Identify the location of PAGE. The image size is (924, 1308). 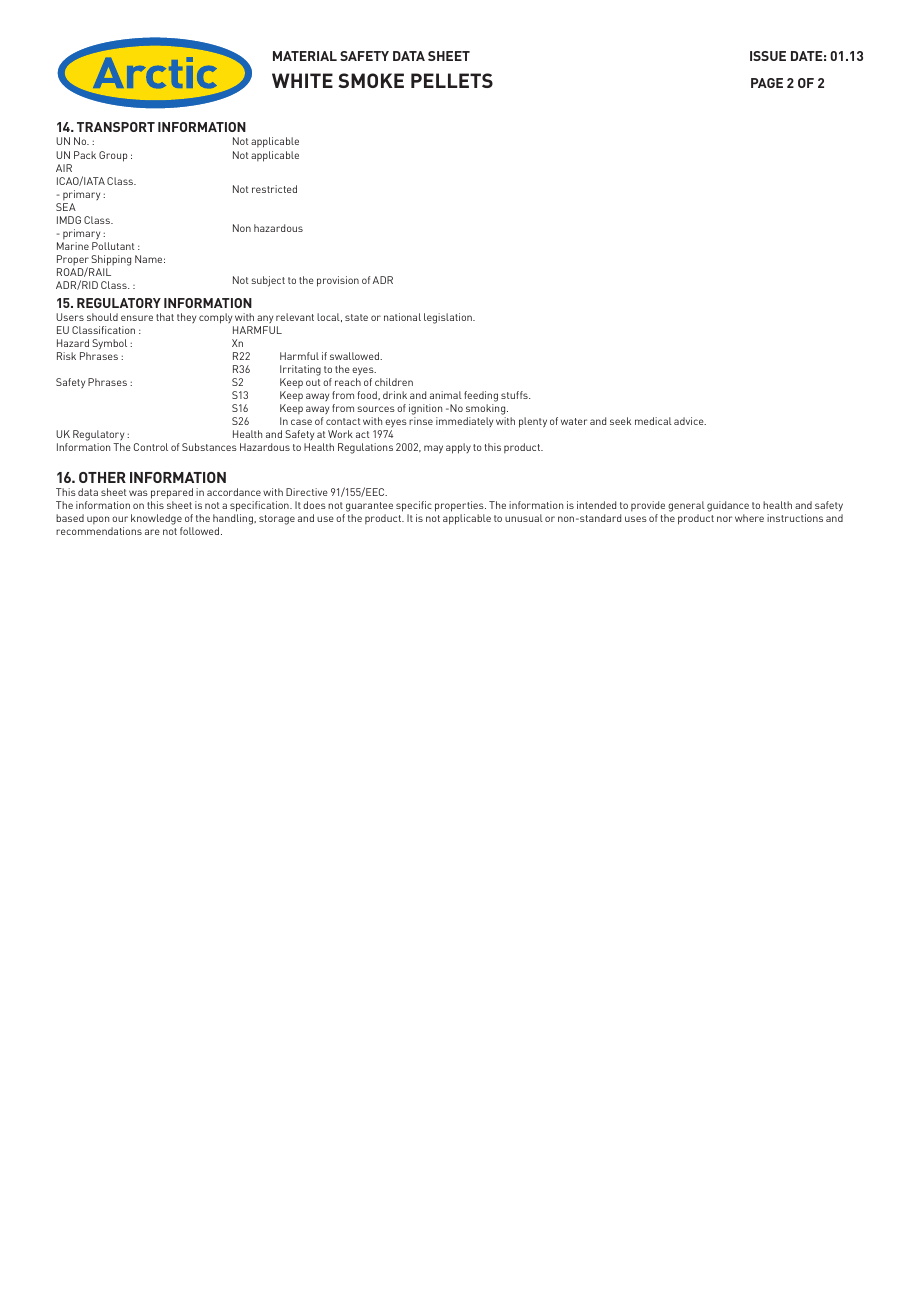
(767, 83).
